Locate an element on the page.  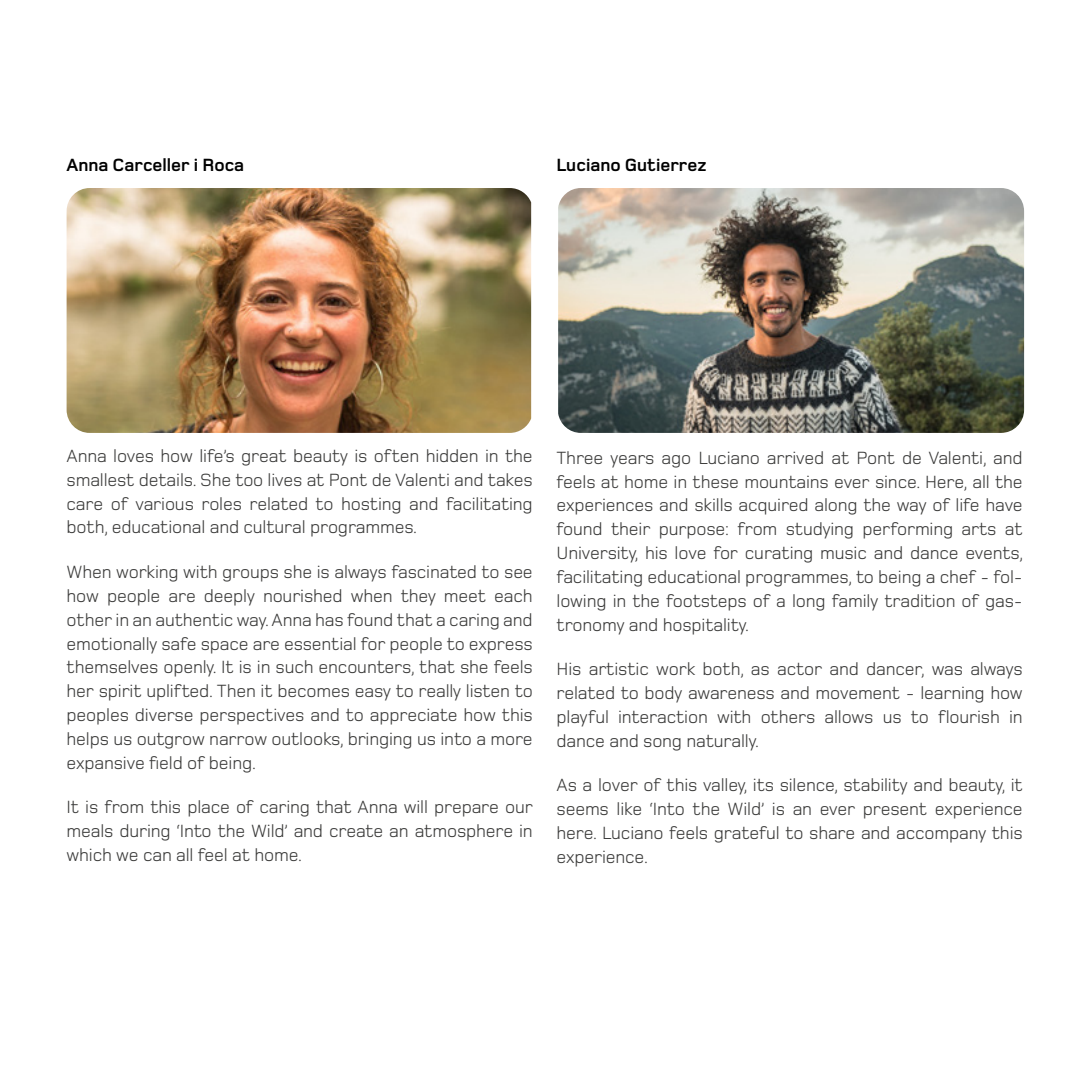
hidden is located at coordinates (452, 455).
